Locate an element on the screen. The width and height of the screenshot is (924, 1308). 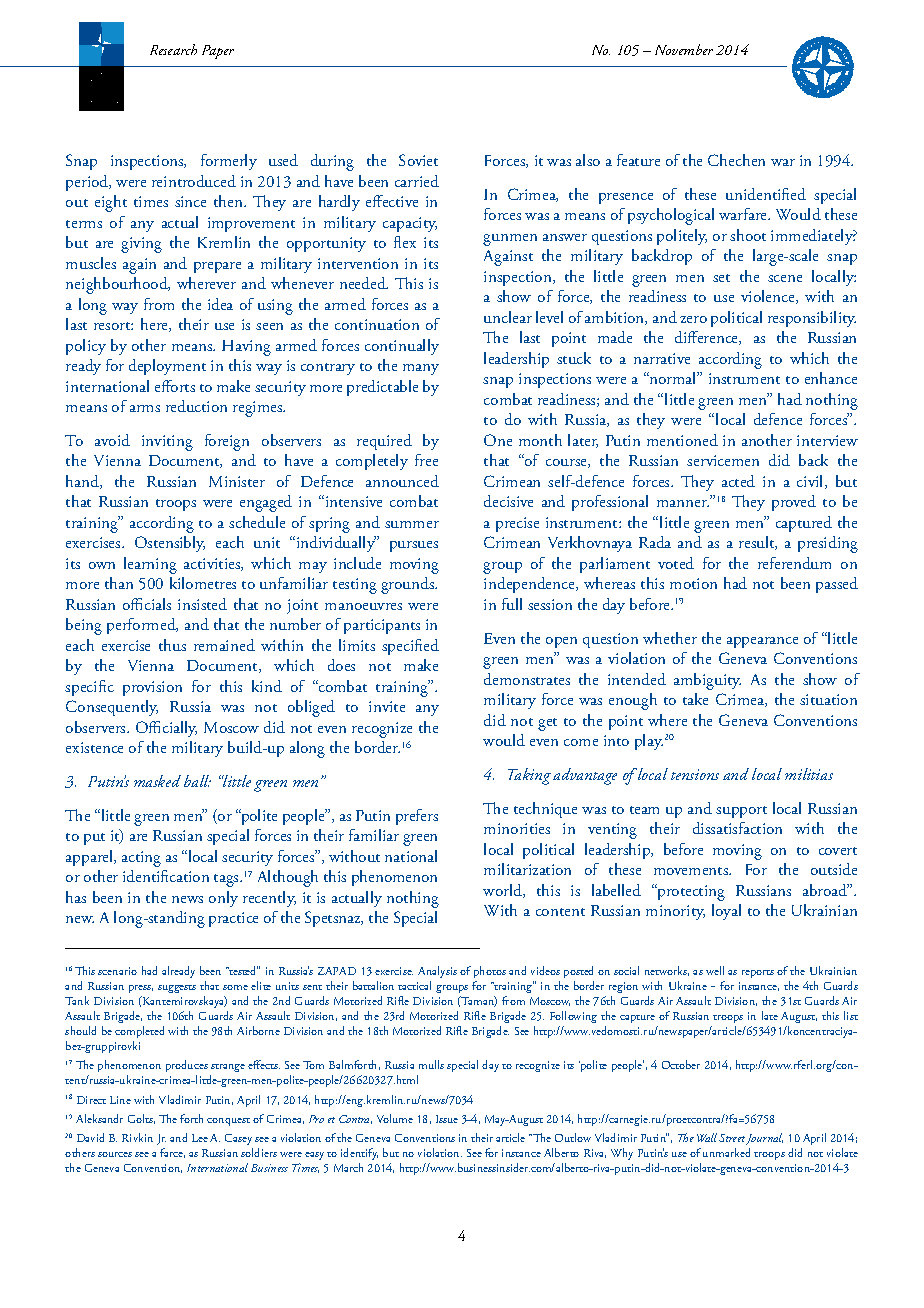
Research is located at coordinates (173, 49).
